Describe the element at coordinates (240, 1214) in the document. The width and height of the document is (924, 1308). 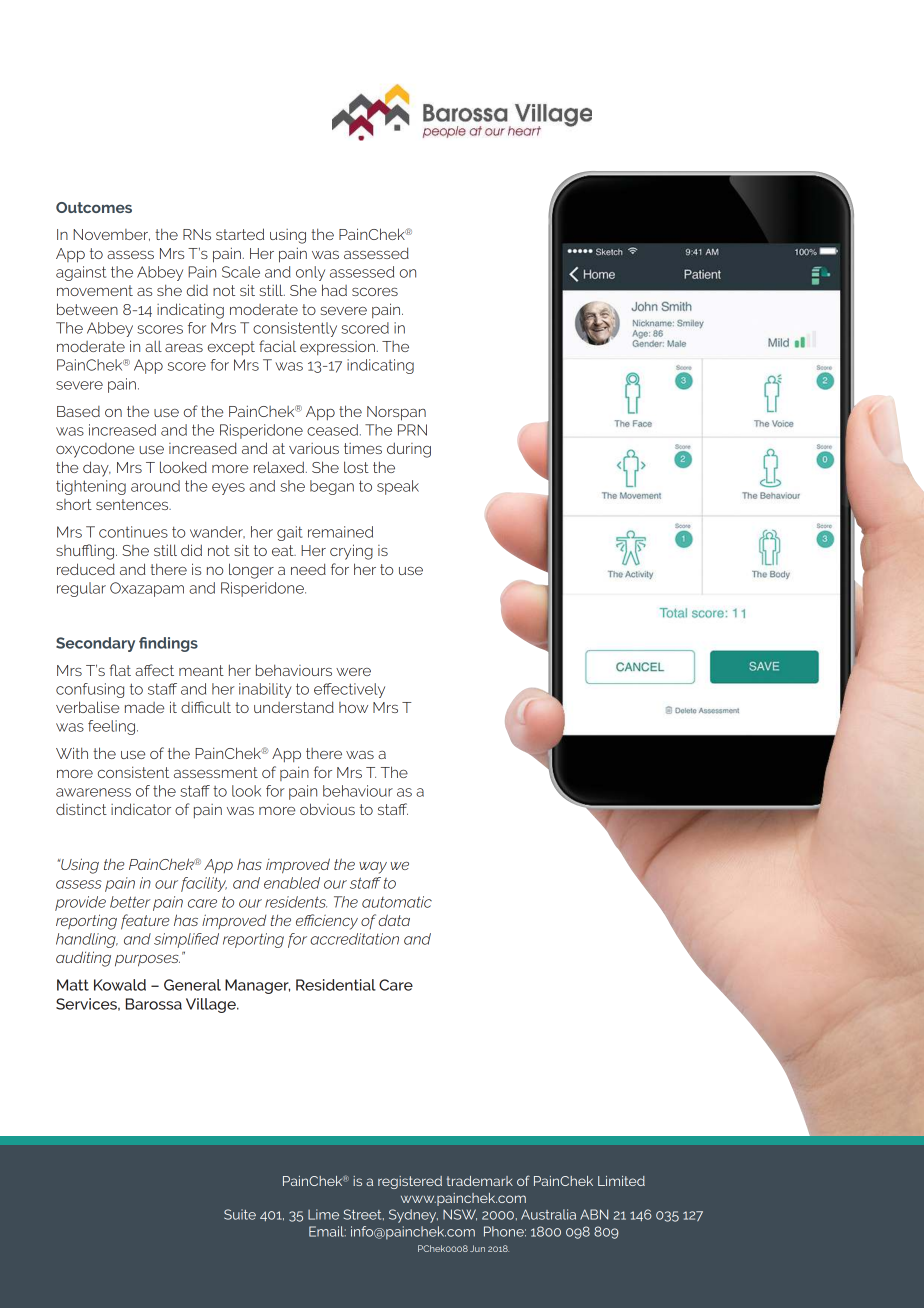
I see `Suite` at that location.
